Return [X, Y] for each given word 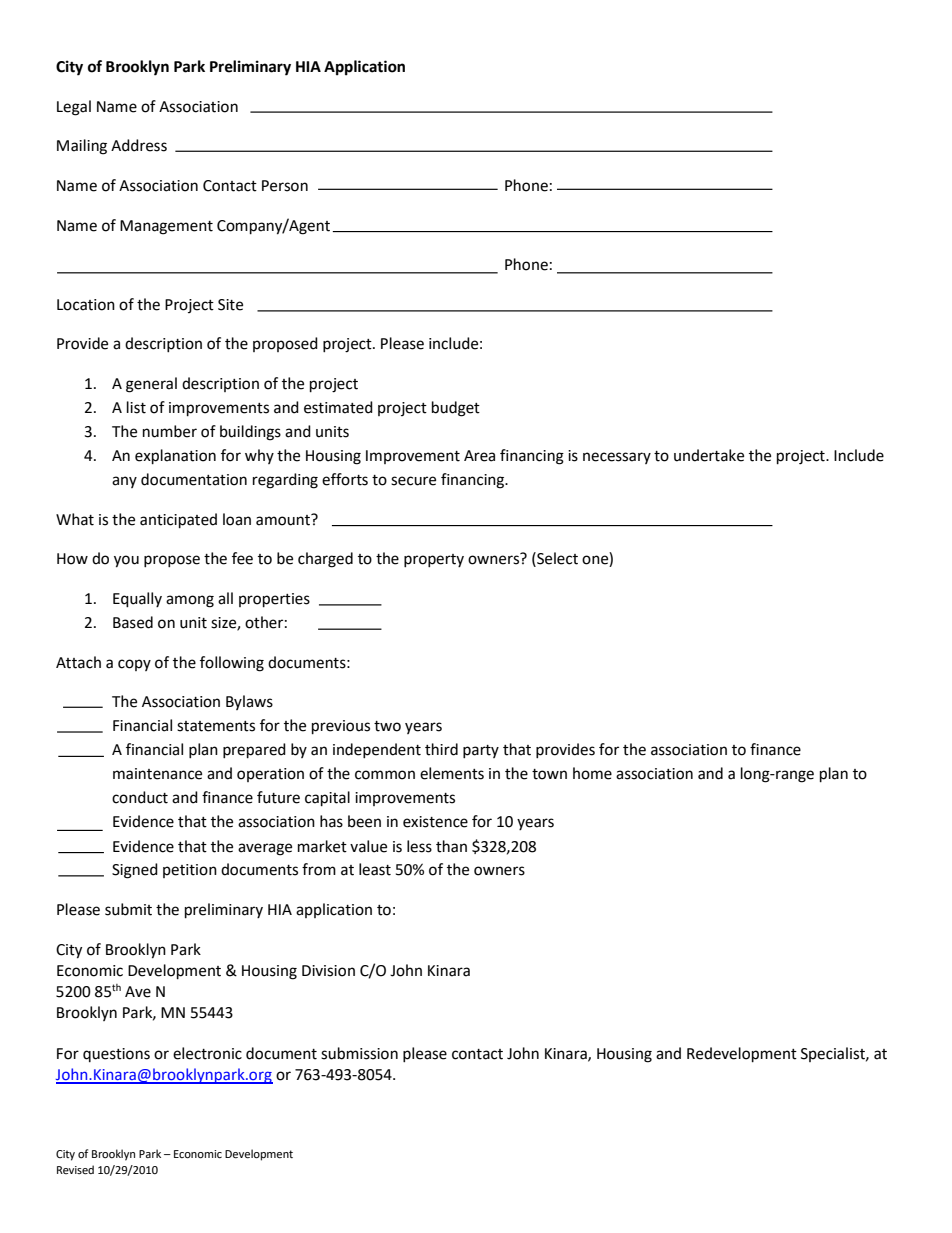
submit [128, 909]
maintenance [157, 774]
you [126, 561]
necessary [617, 458]
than [451, 846]
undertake [709, 455]
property [434, 560]
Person [285, 186]
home [592, 773]
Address [139, 145]
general [151, 385]
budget [456, 409]
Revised [75, 1170]
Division [328, 971]
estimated [338, 407]
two [387, 726]
